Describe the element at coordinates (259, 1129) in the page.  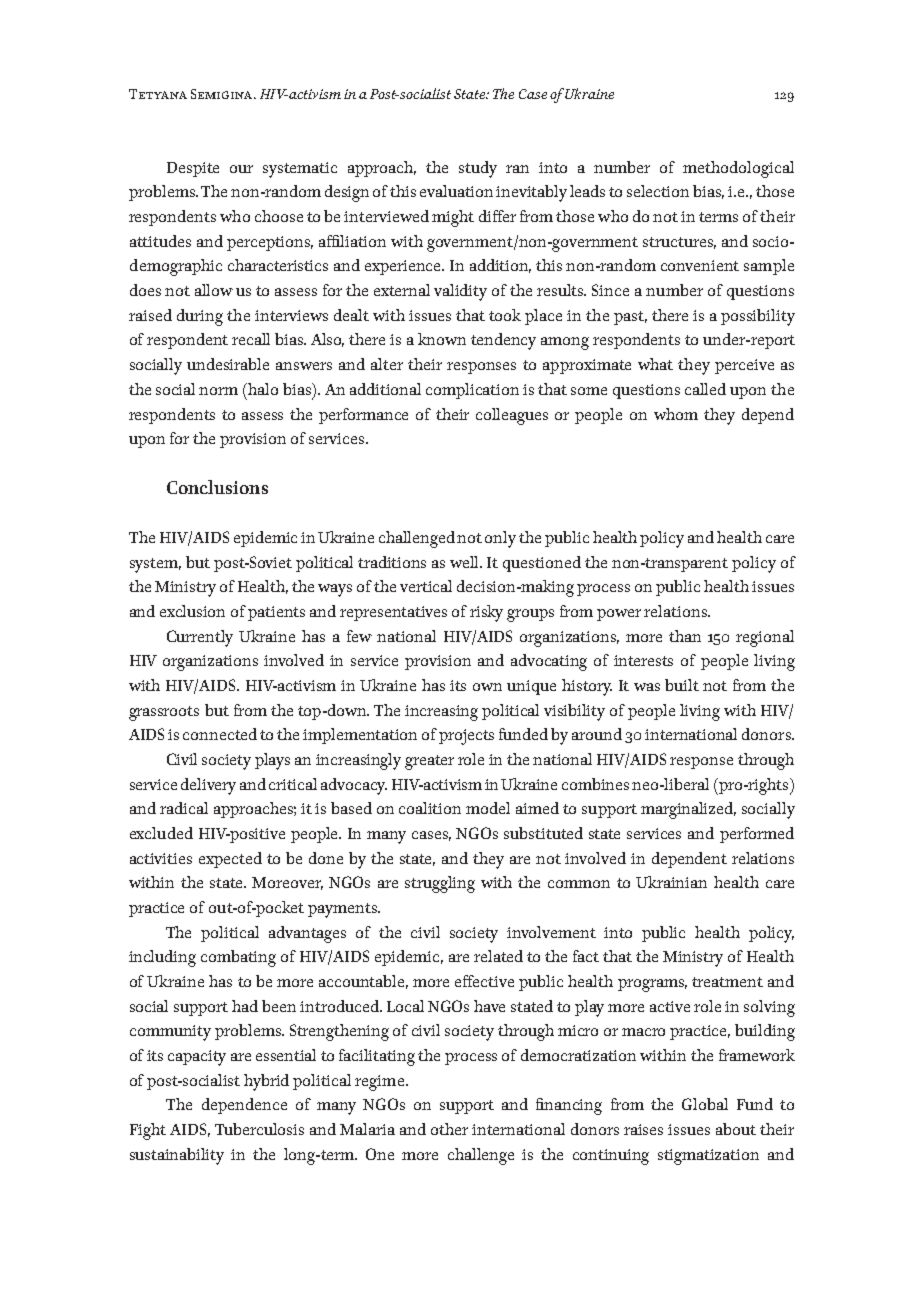
I see `Tuberculosis` at that location.
